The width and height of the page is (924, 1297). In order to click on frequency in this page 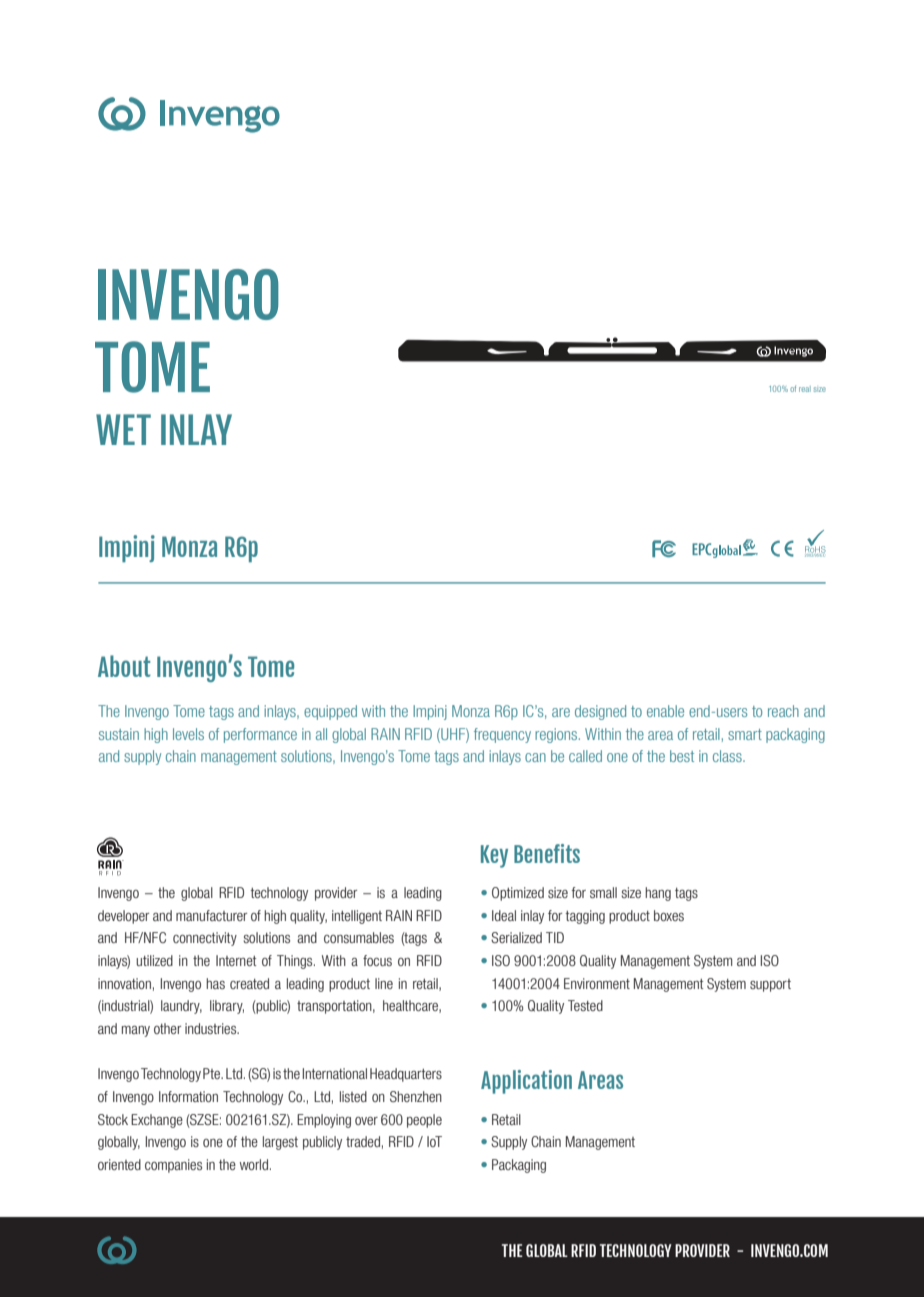, I will do `click(502, 735)`.
